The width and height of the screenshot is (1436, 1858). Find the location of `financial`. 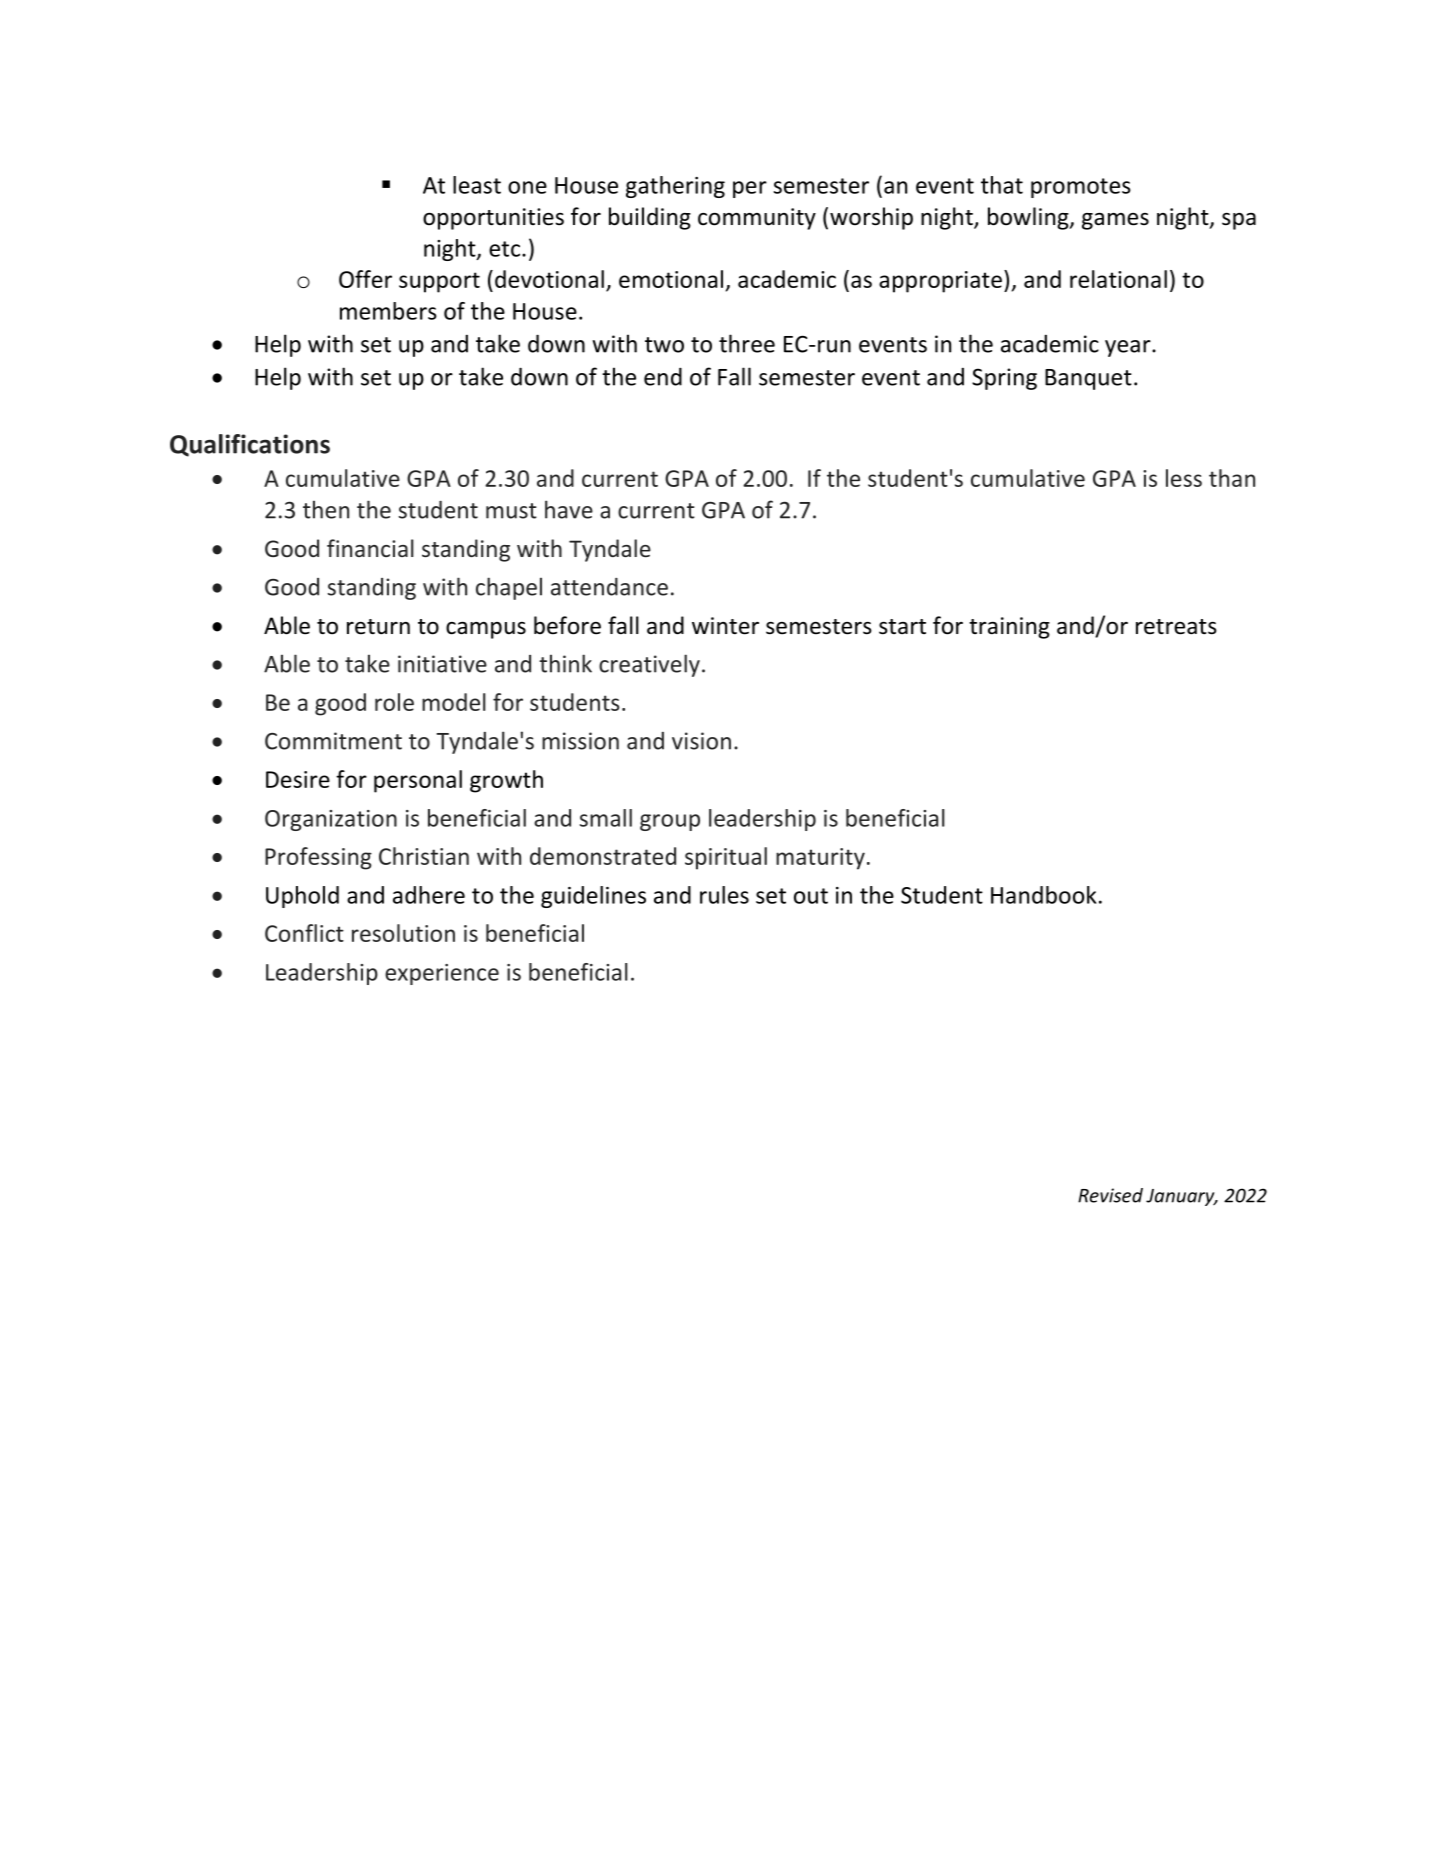

financial is located at coordinates (370, 548).
